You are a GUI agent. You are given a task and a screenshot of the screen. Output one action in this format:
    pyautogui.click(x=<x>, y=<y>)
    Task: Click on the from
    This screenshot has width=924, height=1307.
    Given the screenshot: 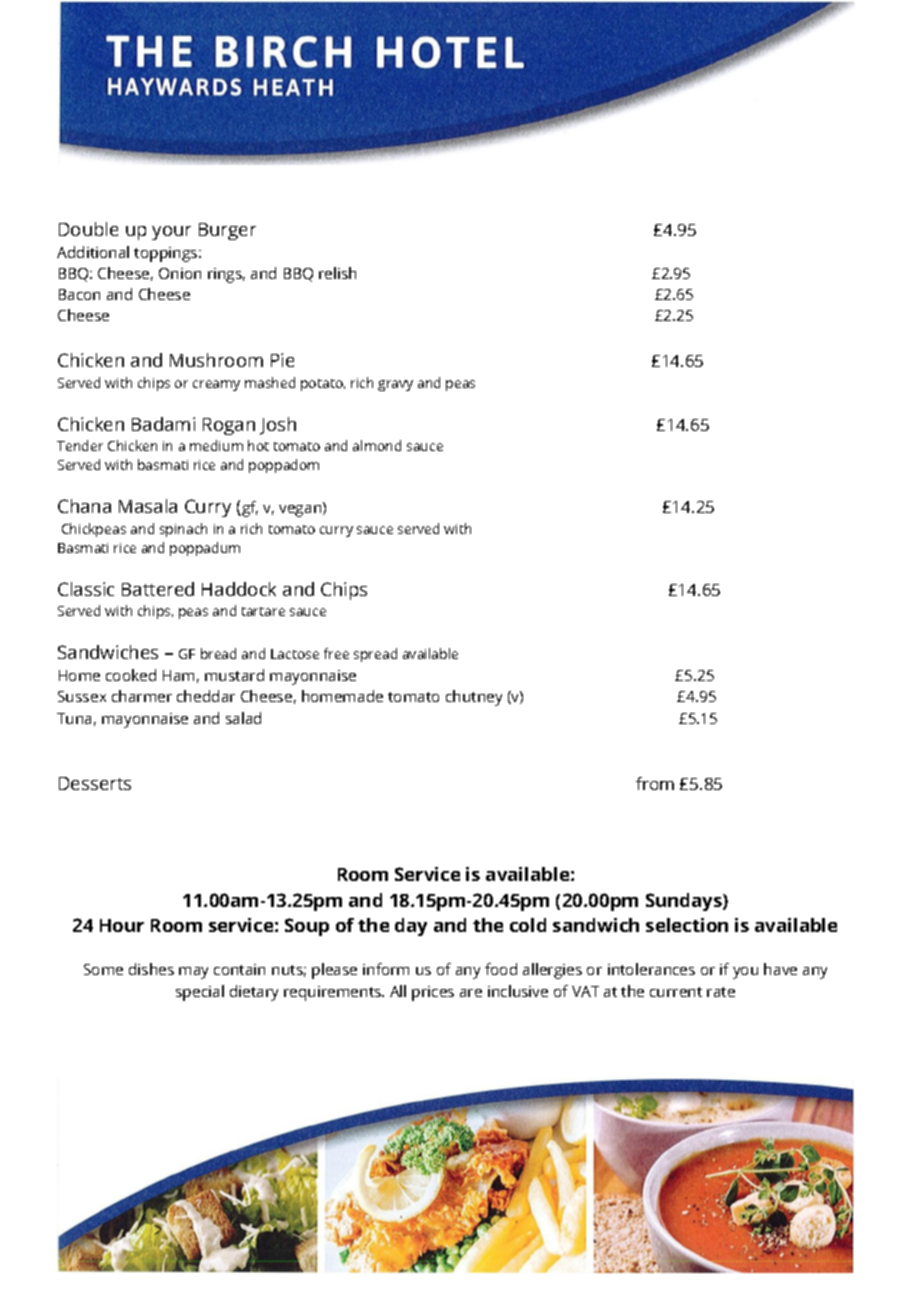 What is the action you would take?
    pyautogui.click(x=655, y=783)
